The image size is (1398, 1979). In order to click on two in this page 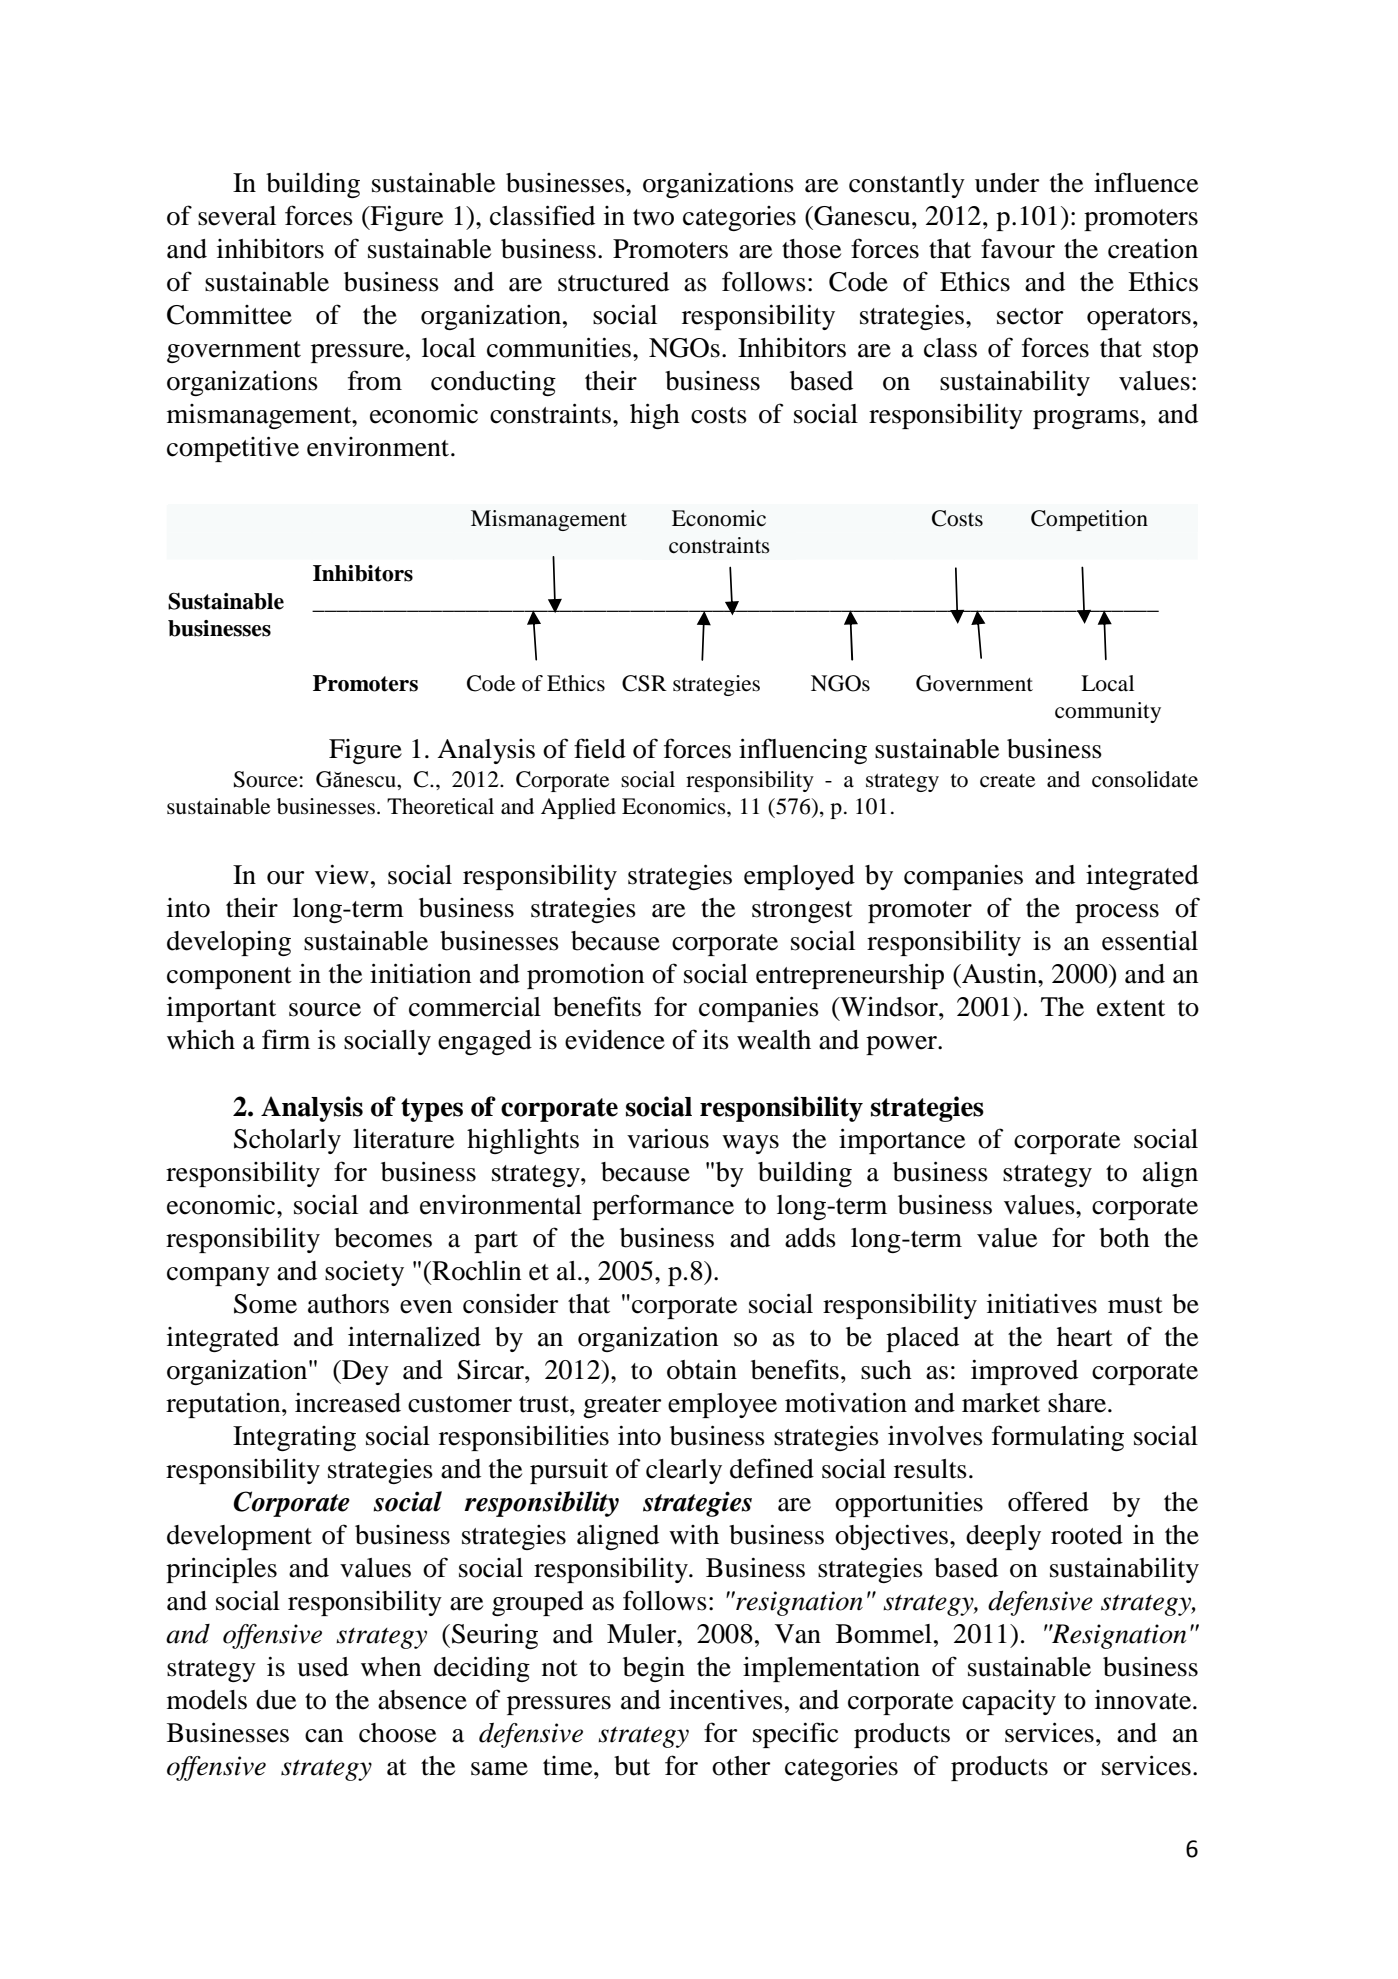, I will do `click(653, 217)`.
